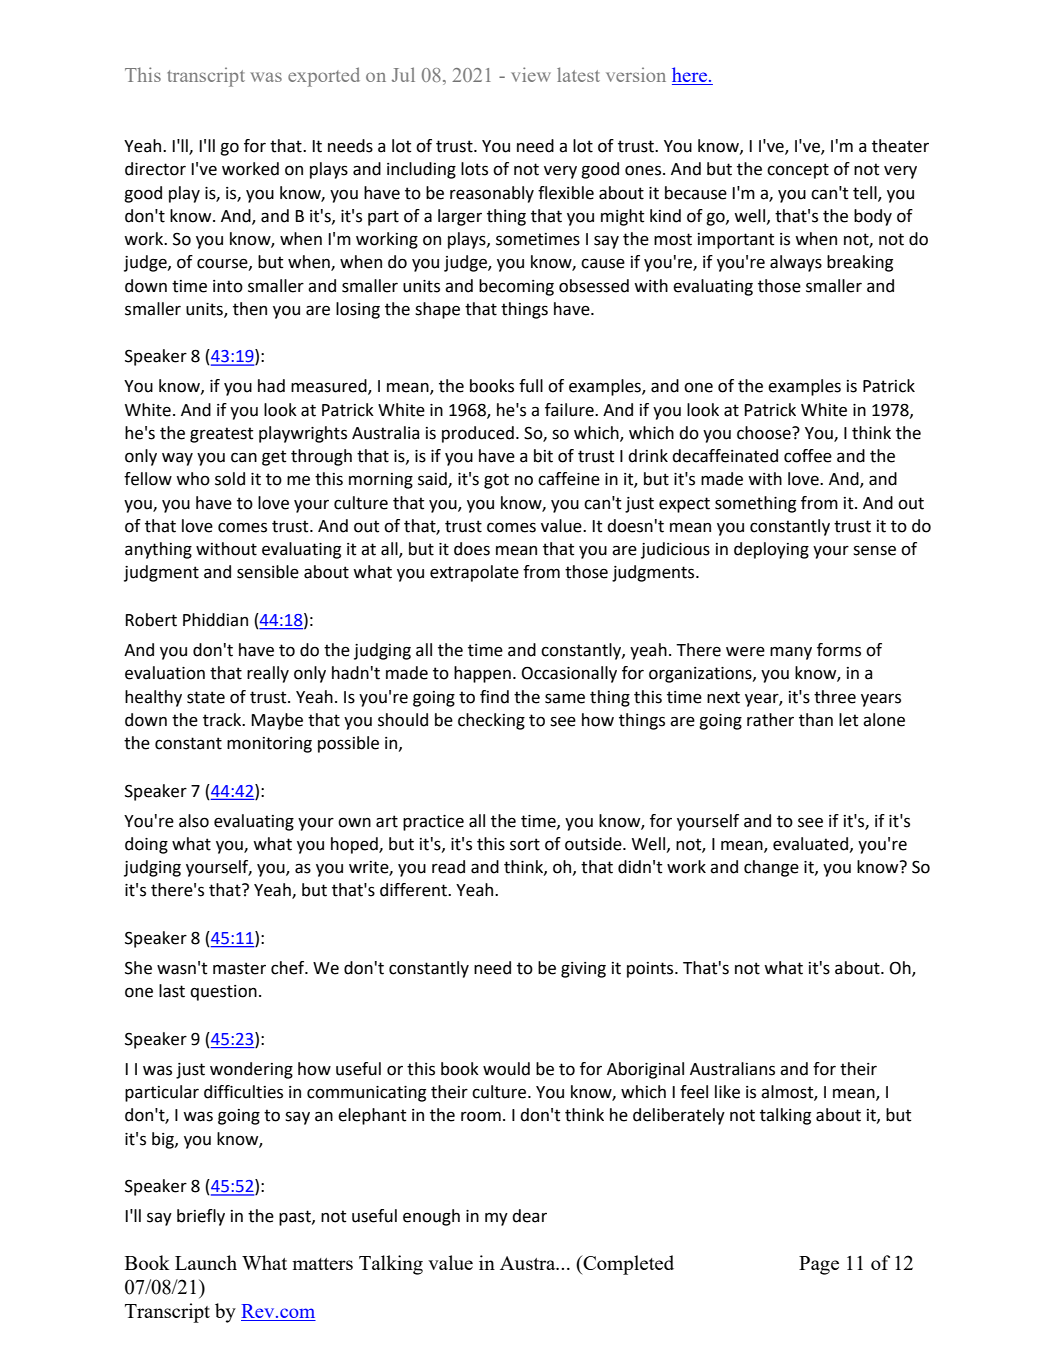 This document has width=1059, height=1371. What do you see at coordinates (531, 74) in the document?
I see `view` at bounding box center [531, 74].
